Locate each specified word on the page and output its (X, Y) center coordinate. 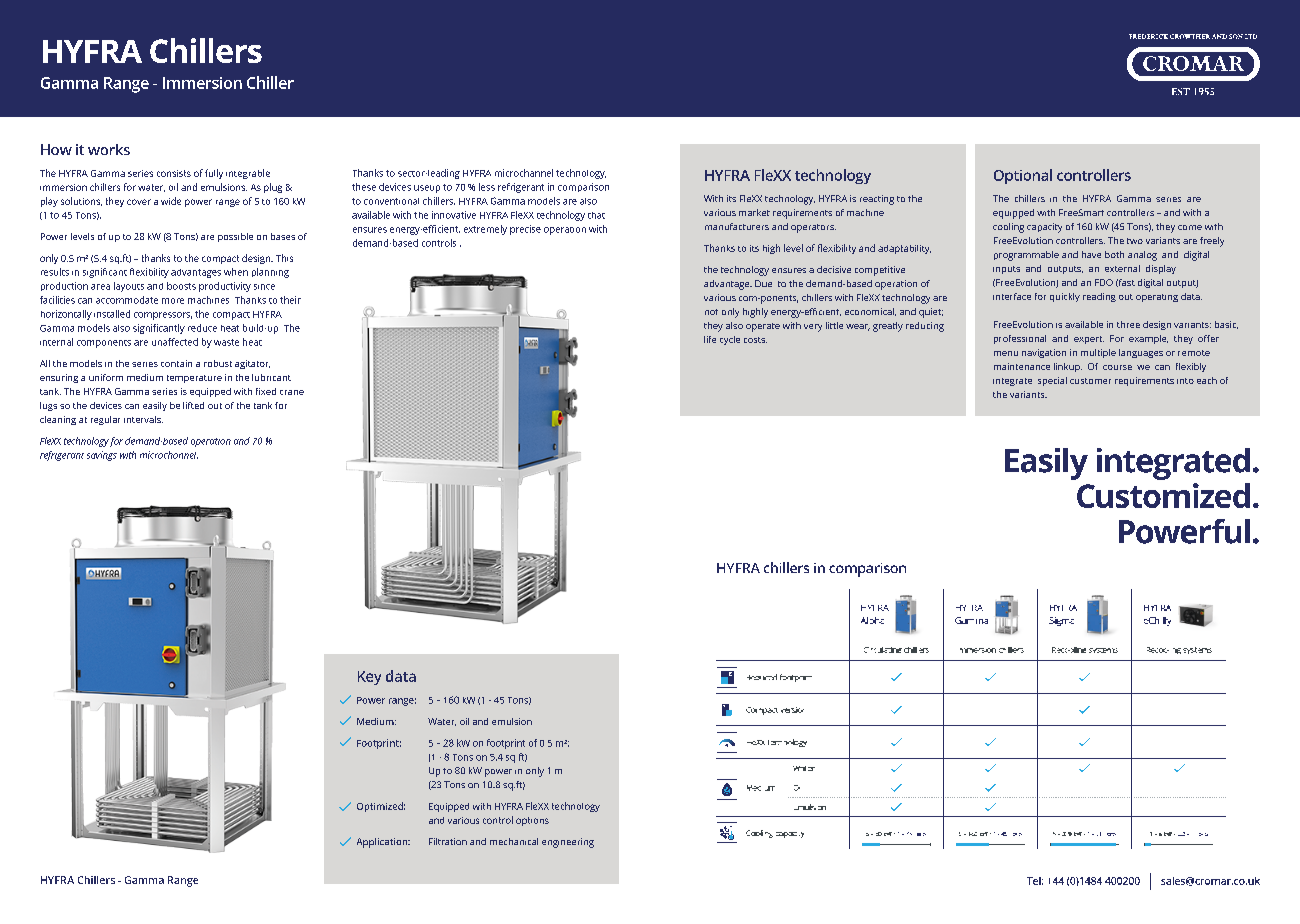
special (1052, 381)
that (596, 215)
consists (174, 173)
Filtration (448, 841)
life (710, 339)
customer (1090, 381)
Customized (1163, 495)
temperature (194, 379)
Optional (1023, 176)
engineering (568, 843)
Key (369, 678)
